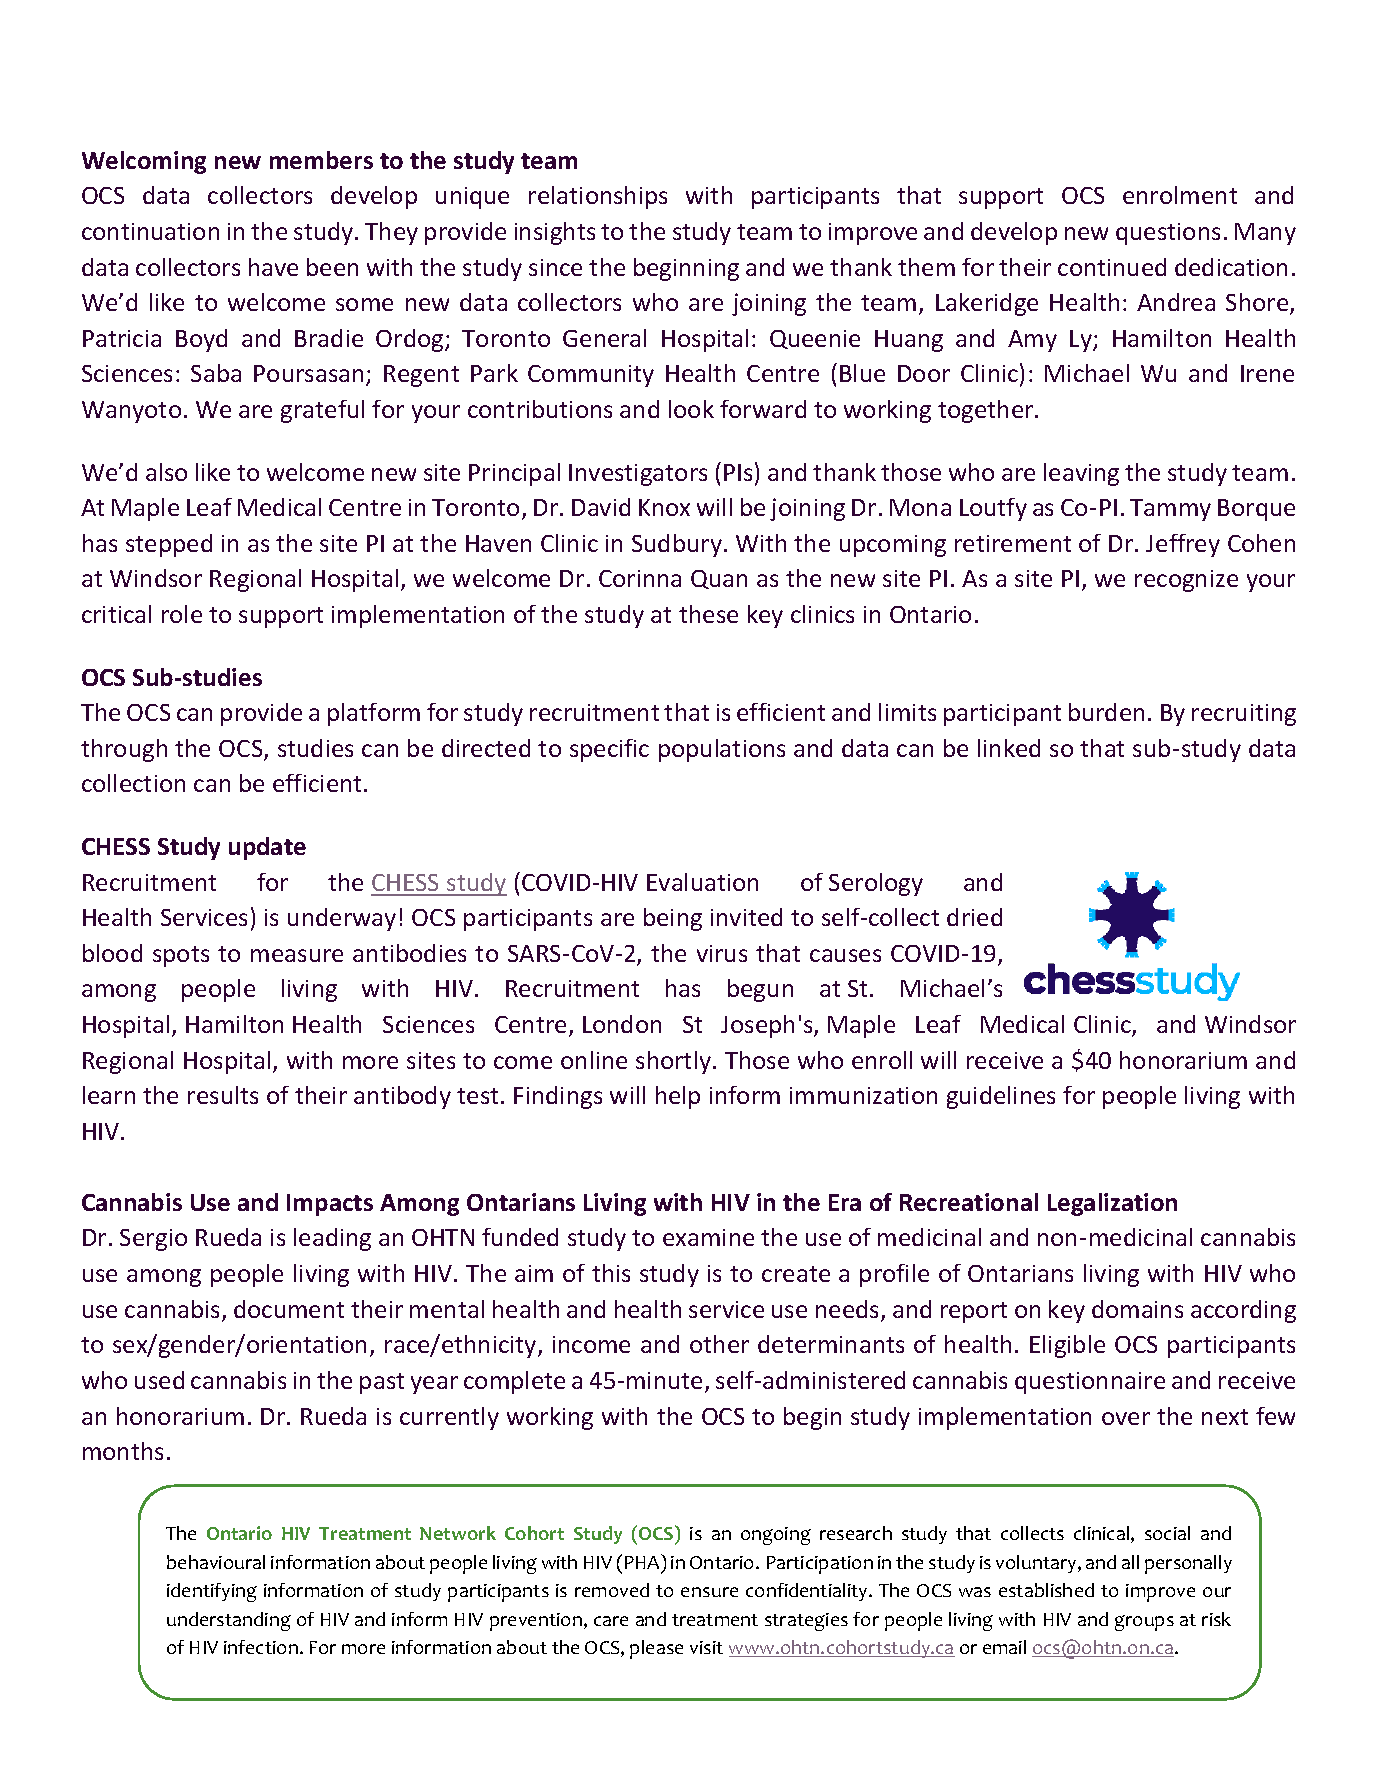 The height and width of the screenshot is (1783, 1378). I want to click on leading, so click(332, 1239).
